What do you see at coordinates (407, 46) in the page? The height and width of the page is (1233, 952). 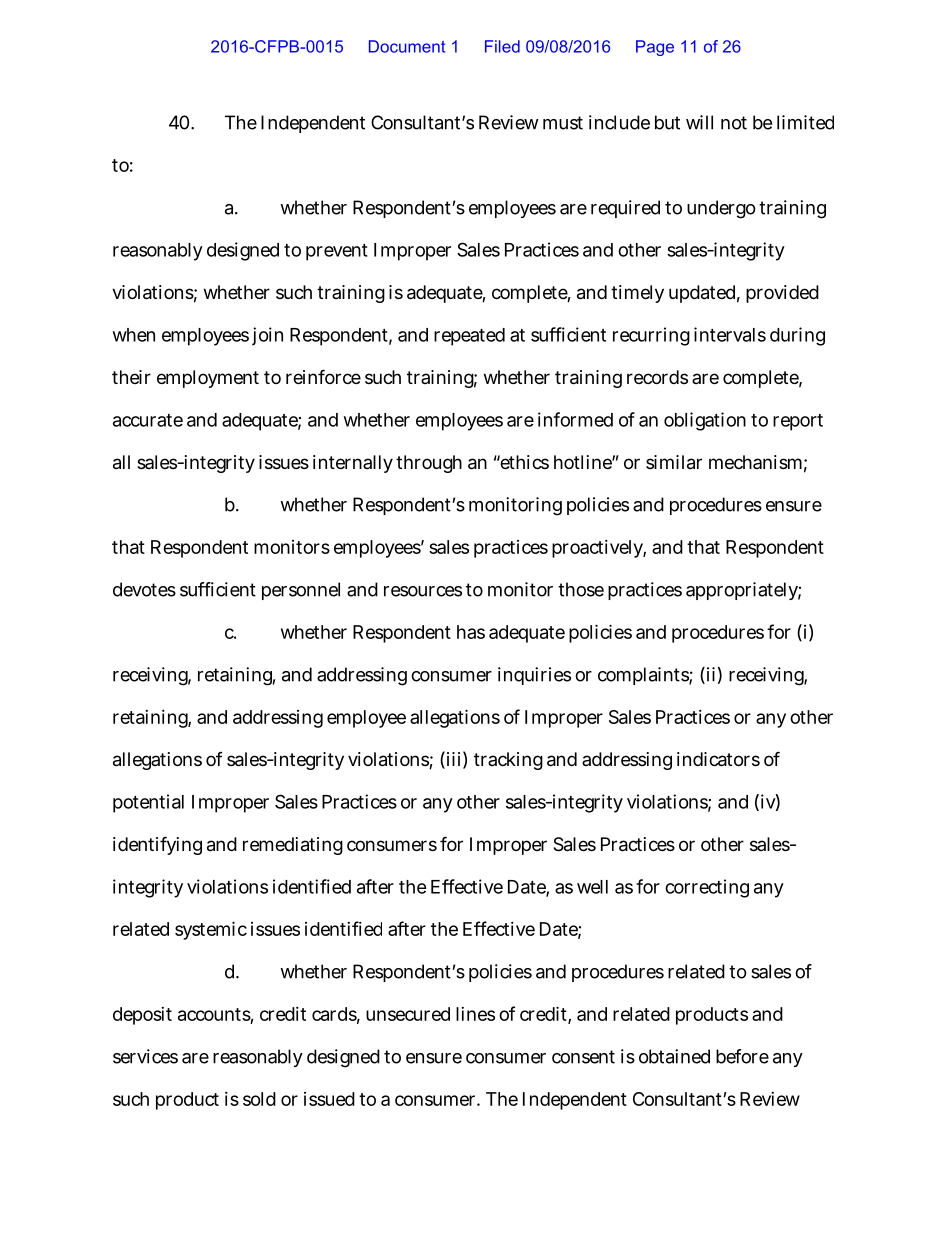 I see `Document` at bounding box center [407, 46].
